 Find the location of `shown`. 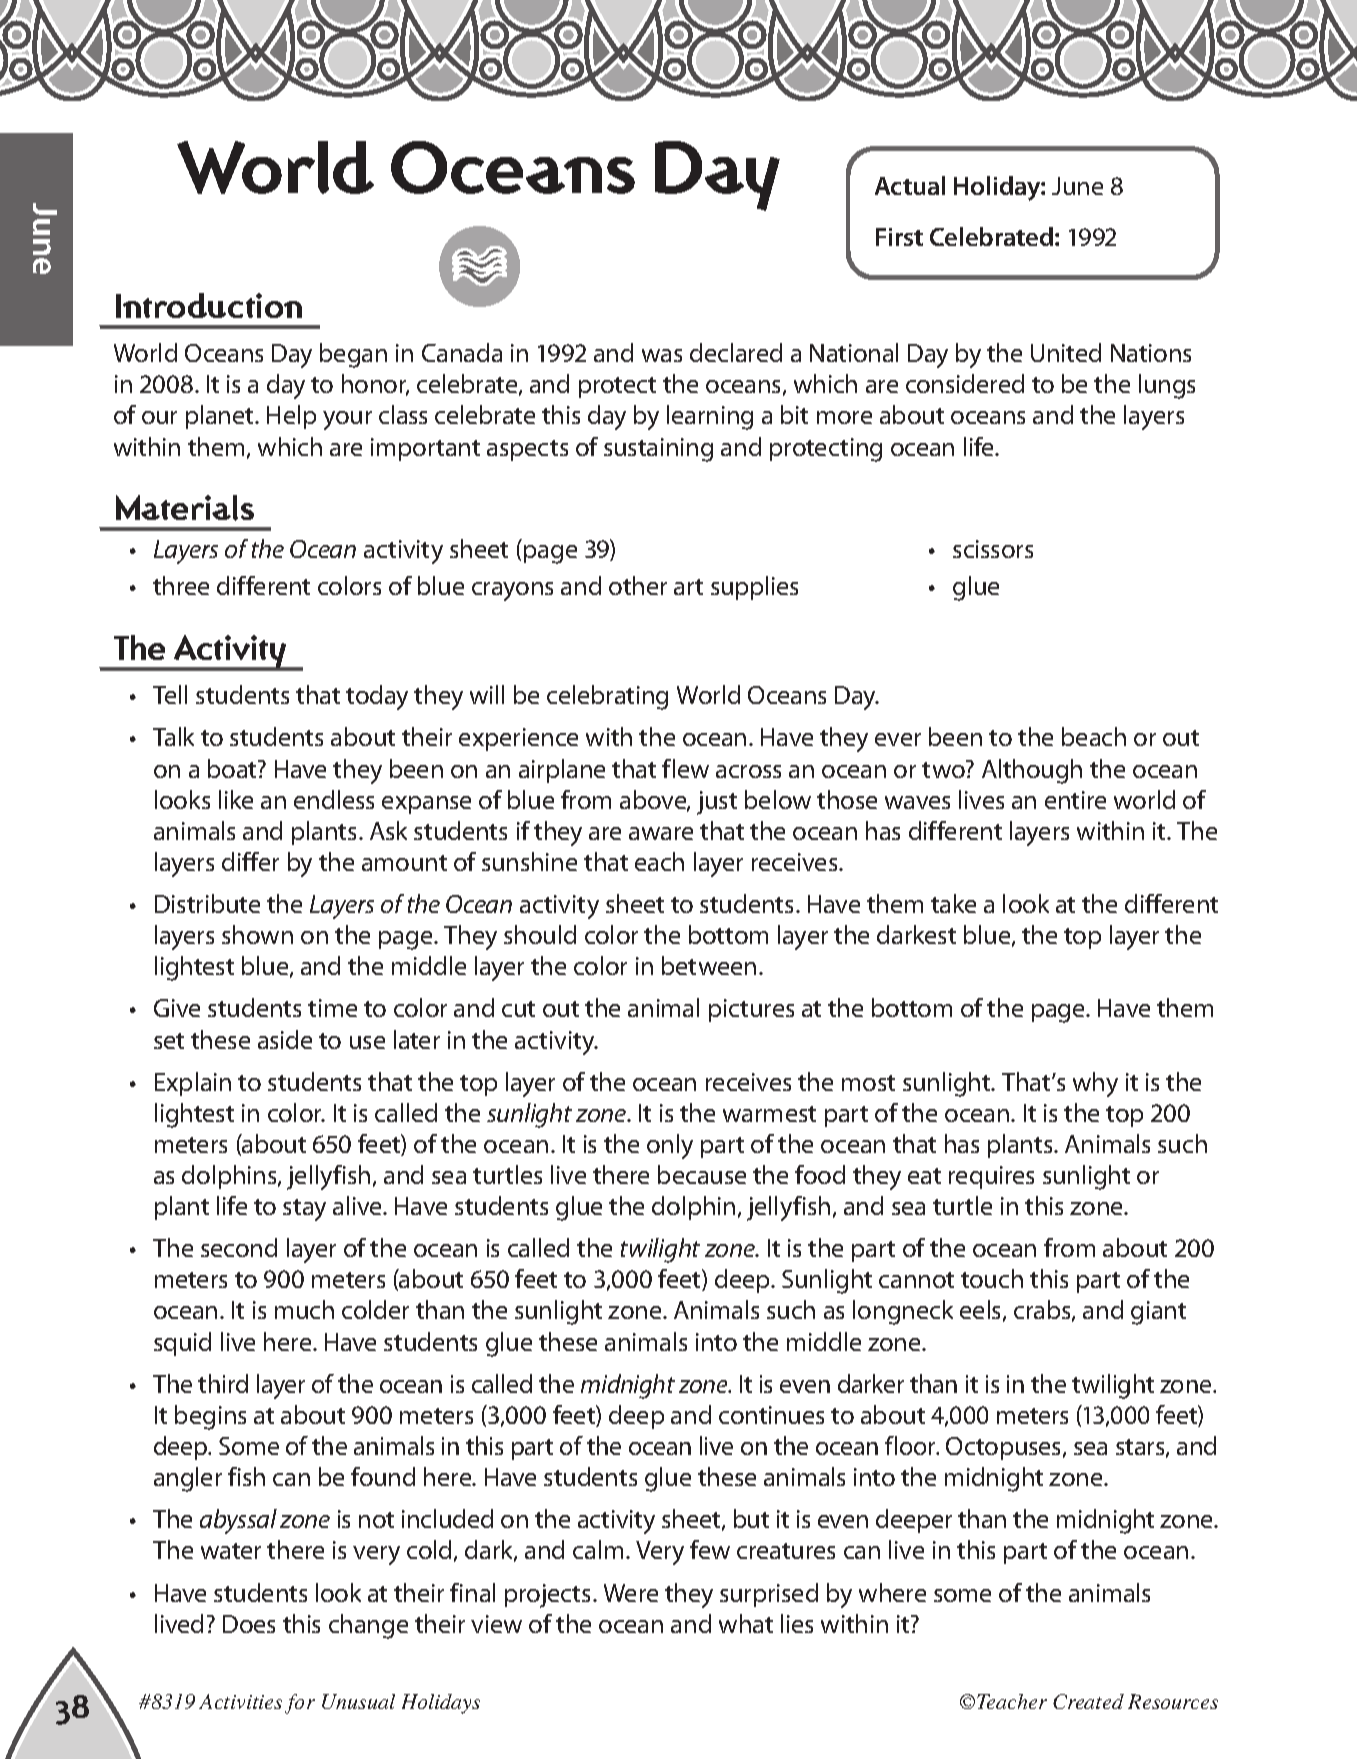

shown is located at coordinates (257, 934).
